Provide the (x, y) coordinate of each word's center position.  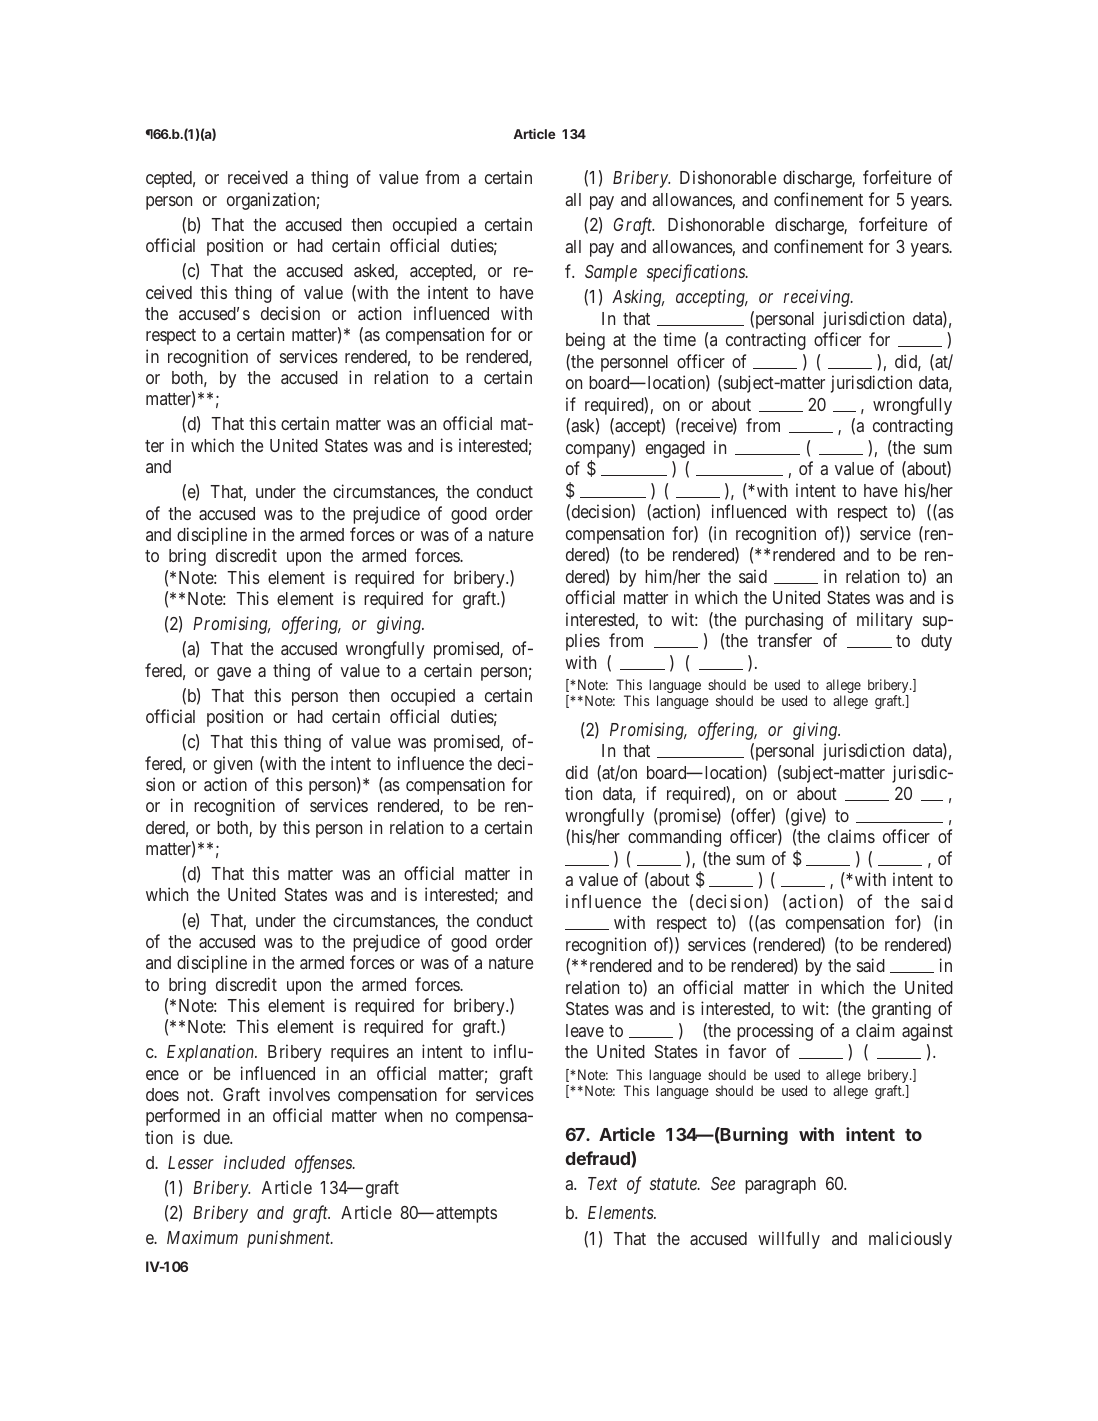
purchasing (784, 621)
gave (234, 674)
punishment (290, 1239)
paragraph (780, 1185)
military (885, 621)
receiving (818, 298)
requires (360, 1053)
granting (901, 1010)
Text (602, 1183)
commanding (674, 838)
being (585, 341)
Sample (611, 273)
